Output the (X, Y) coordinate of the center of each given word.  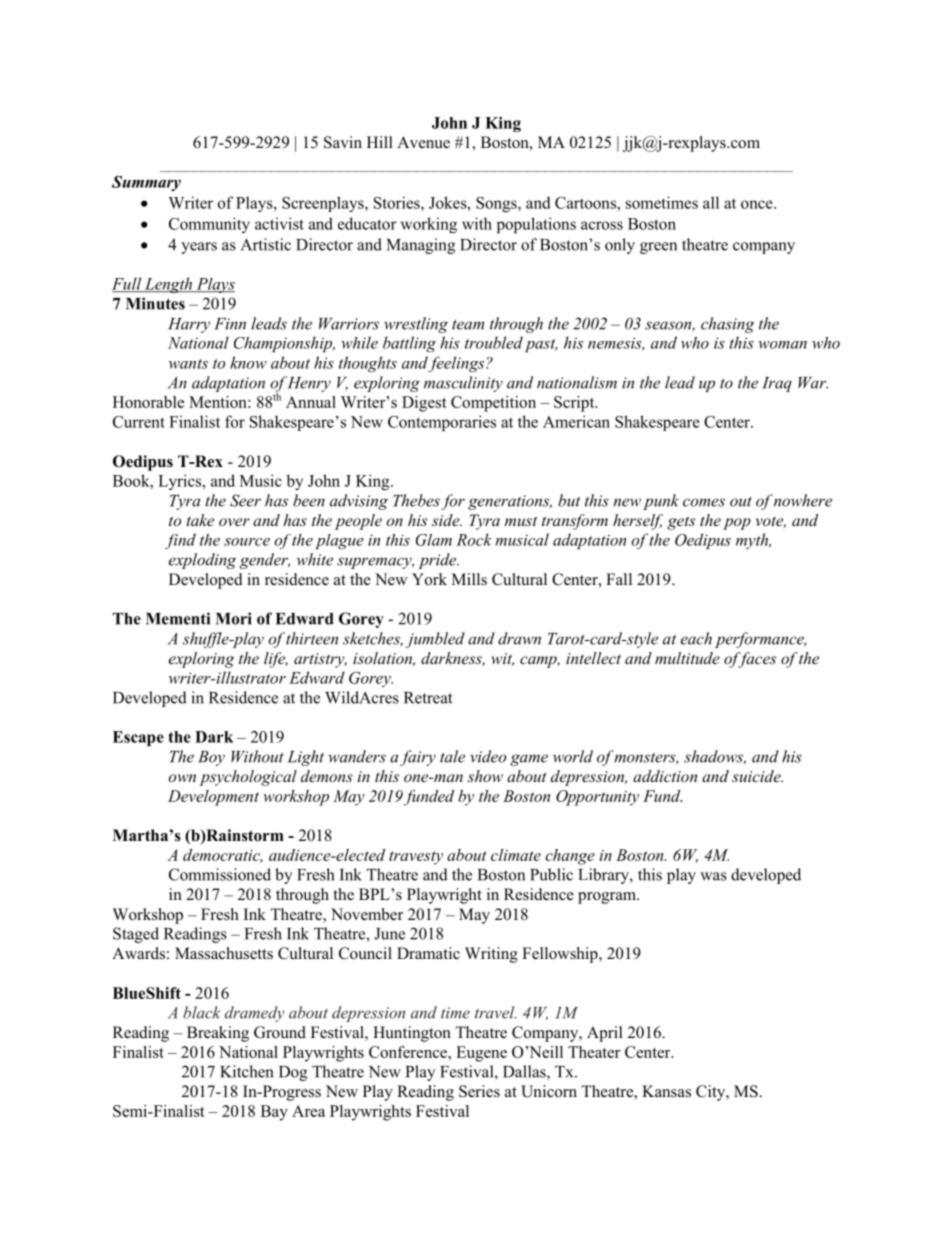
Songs (497, 204)
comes (704, 502)
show (485, 776)
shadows (715, 757)
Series (479, 1091)
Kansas (666, 1091)
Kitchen (247, 1071)
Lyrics (181, 482)
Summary (146, 183)
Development (213, 798)
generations (510, 502)
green (658, 248)
